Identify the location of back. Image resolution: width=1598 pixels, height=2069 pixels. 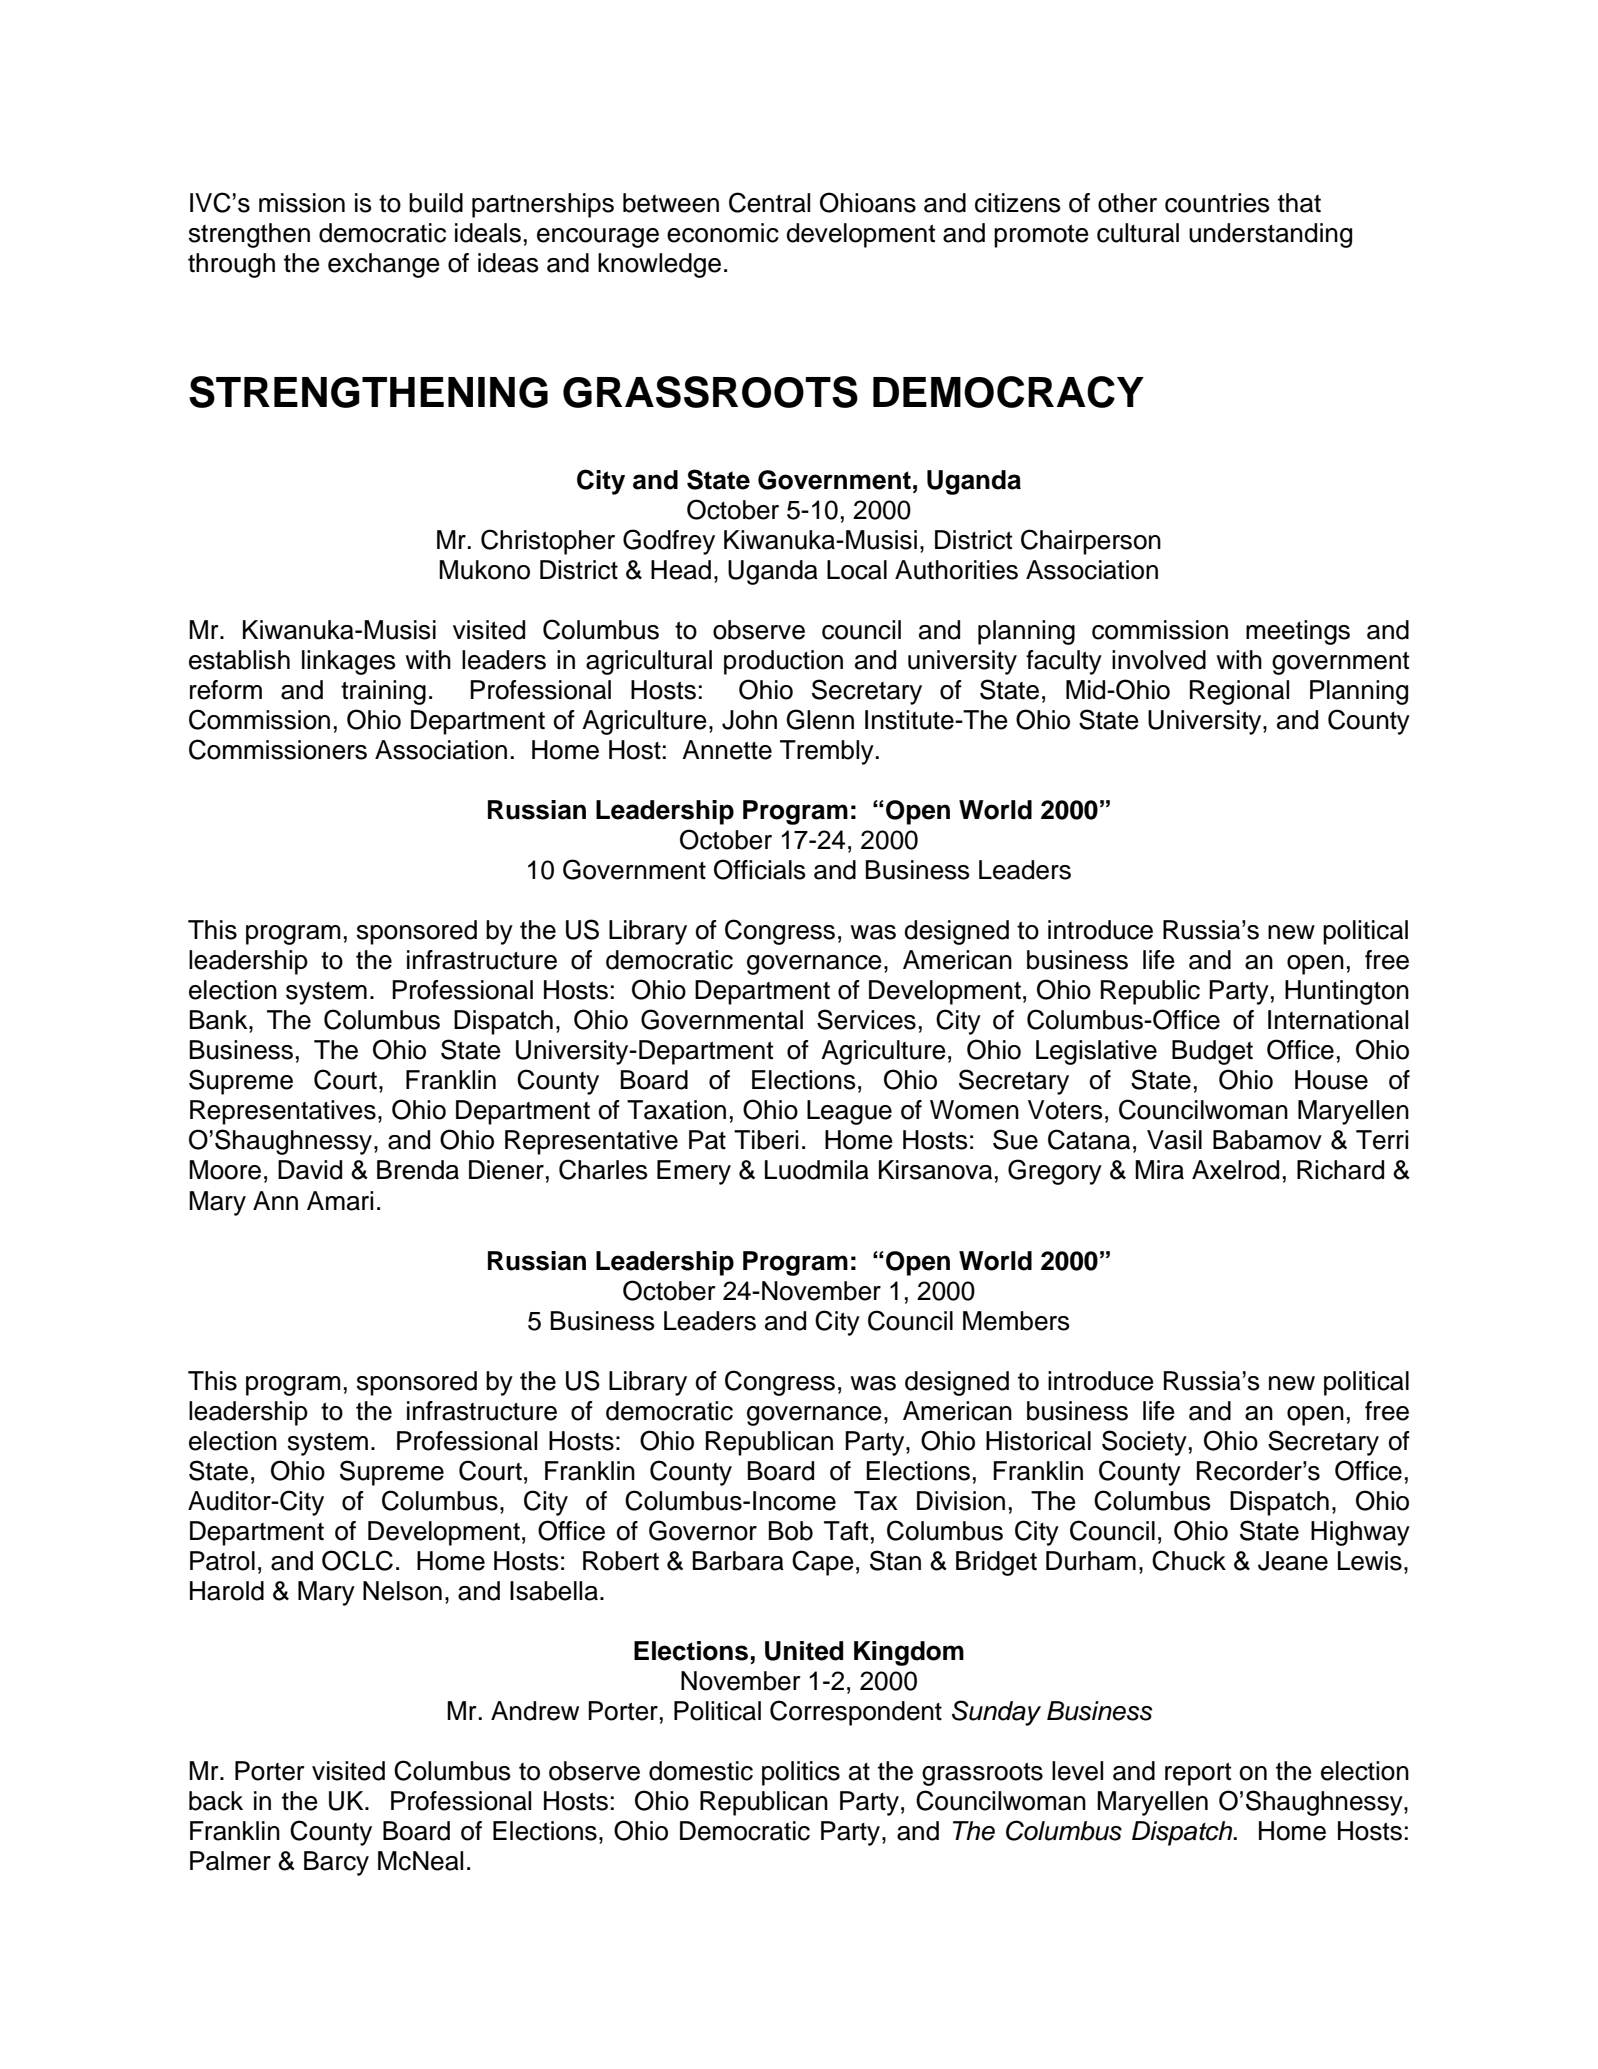
(216, 1801).
